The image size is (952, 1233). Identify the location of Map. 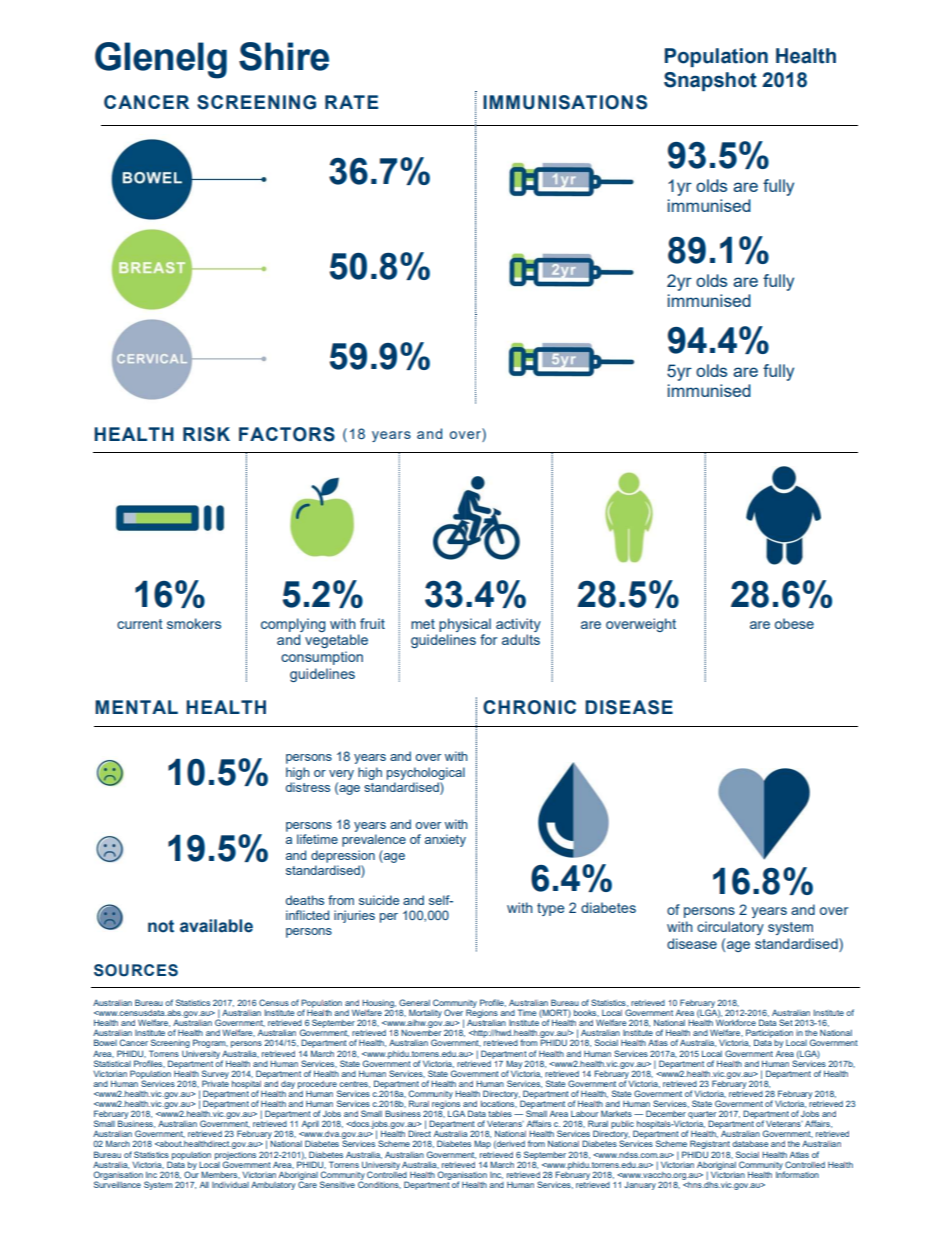
(482, 1144).
